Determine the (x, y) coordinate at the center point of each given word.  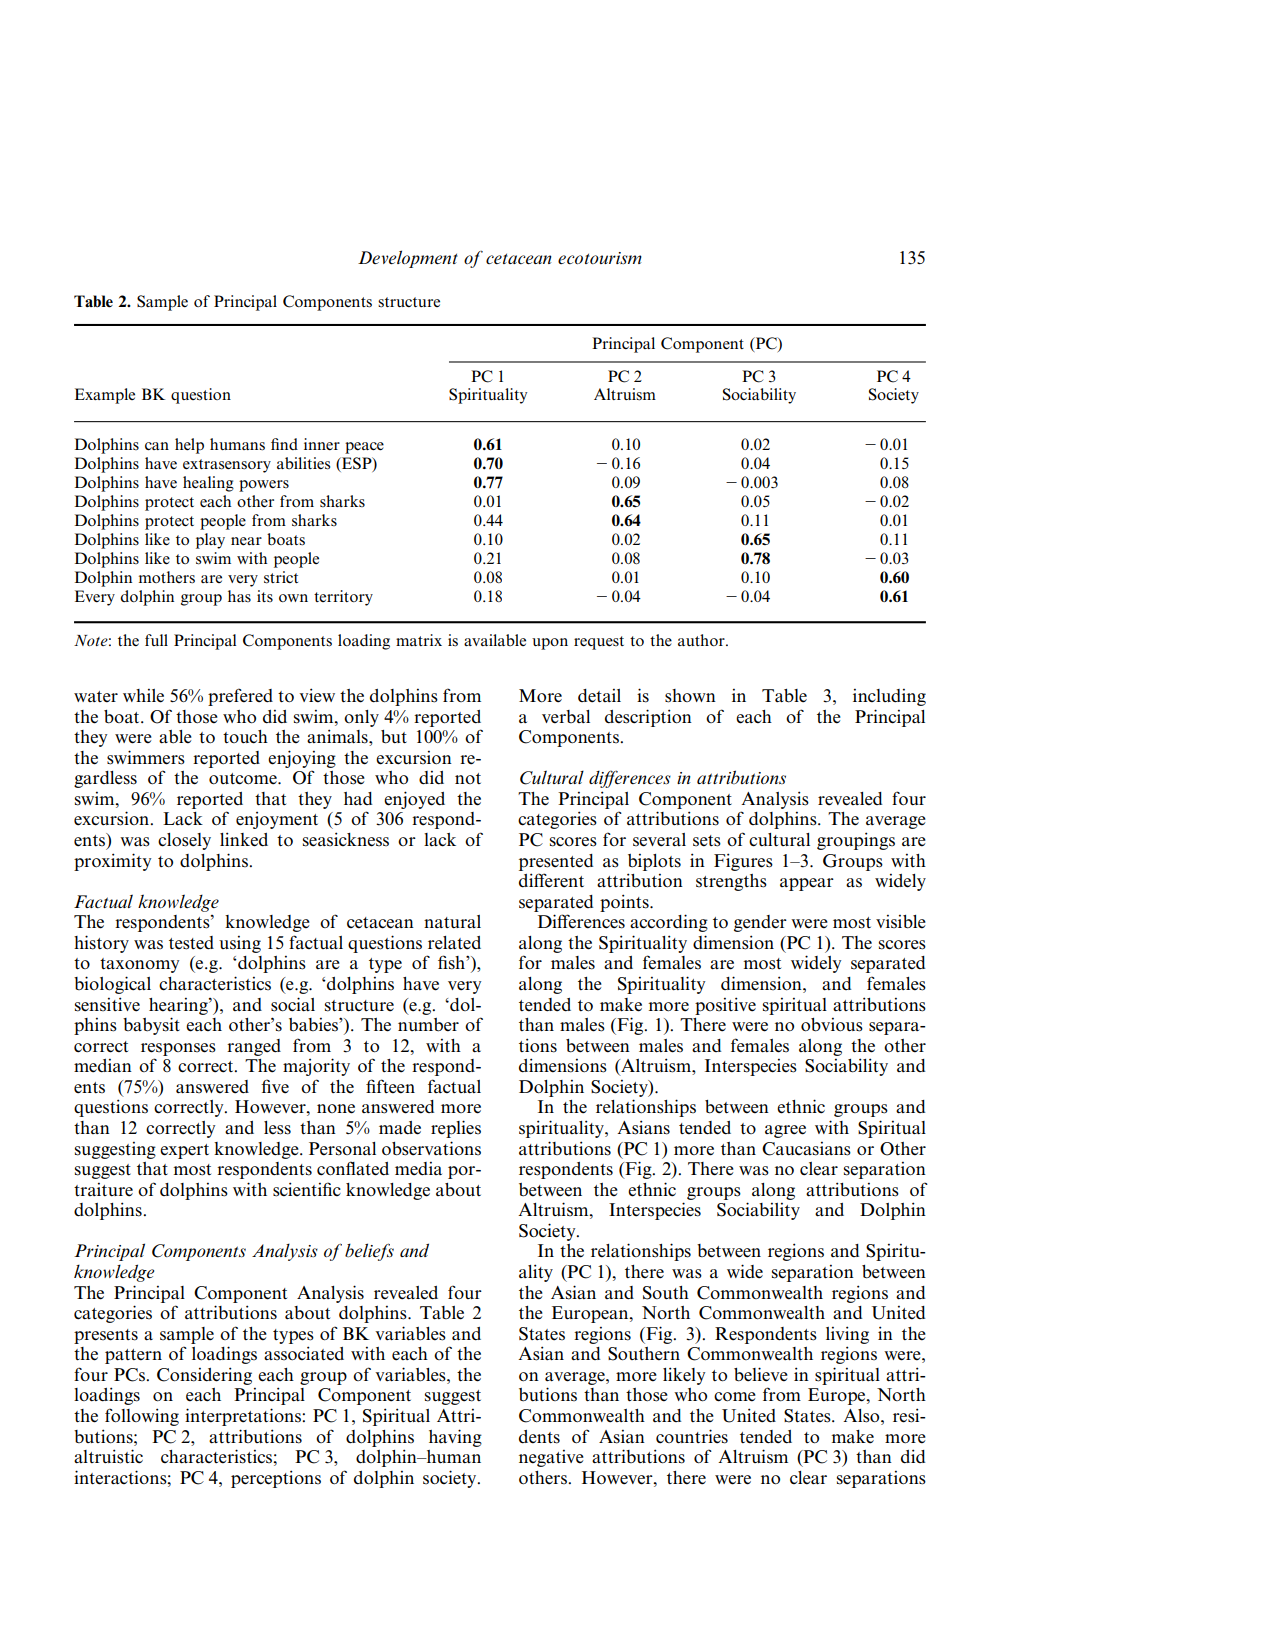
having (455, 1438)
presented (556, 862)
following (142, 1417)
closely (184, 841)
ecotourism (600, 258)
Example (105, 396)
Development (408, 259)
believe (761, 1374)
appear (807, 884)
